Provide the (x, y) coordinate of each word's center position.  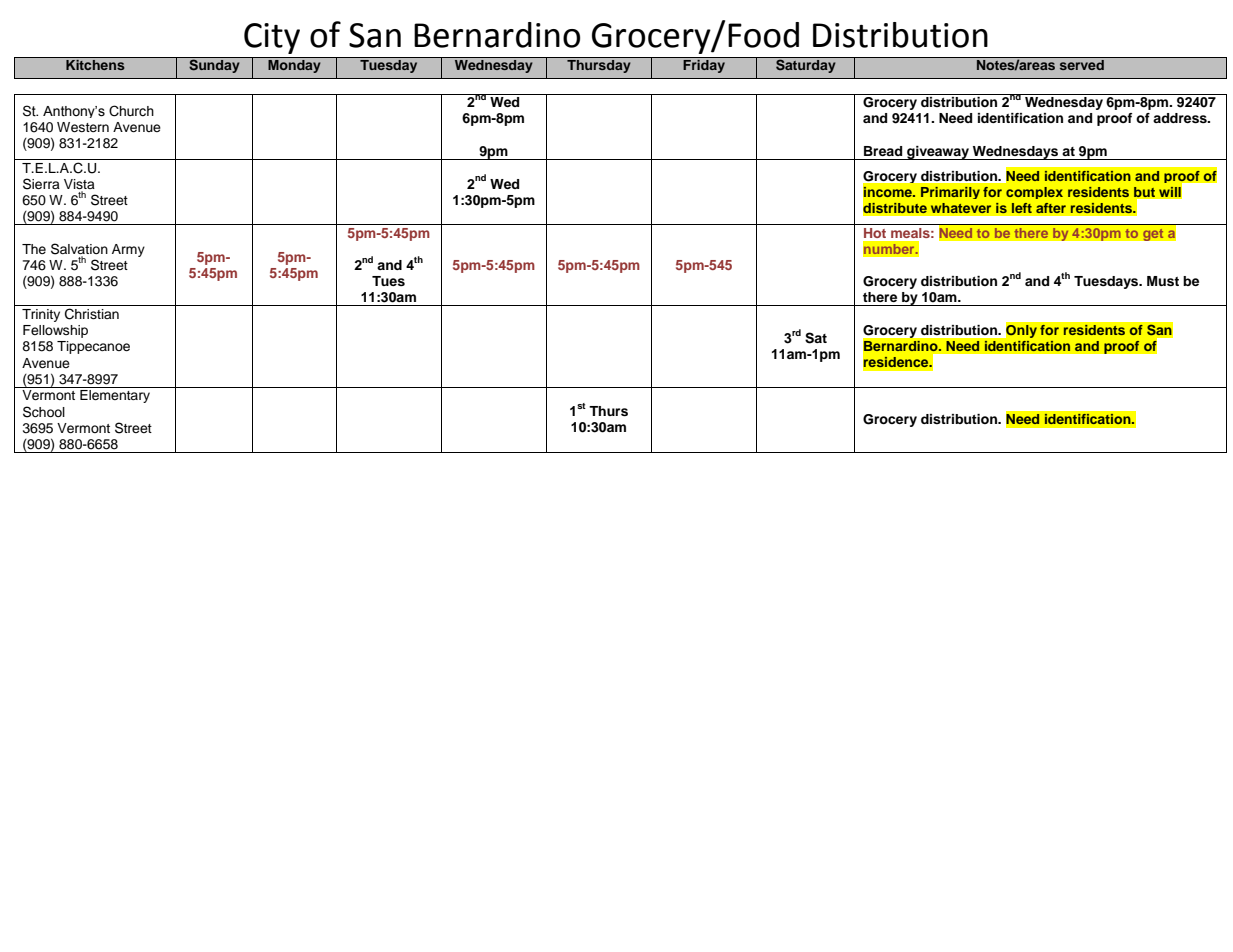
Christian (92, 314)
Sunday (214, 65)
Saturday (806, 65)
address (1181, 118)
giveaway (938, 153)
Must (1163, 281)
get (1153, 234)
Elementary (115, 396)
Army (128, 250)
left (1022, 208)
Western (83, 127)
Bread (883, 151)
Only (1021, 331)
